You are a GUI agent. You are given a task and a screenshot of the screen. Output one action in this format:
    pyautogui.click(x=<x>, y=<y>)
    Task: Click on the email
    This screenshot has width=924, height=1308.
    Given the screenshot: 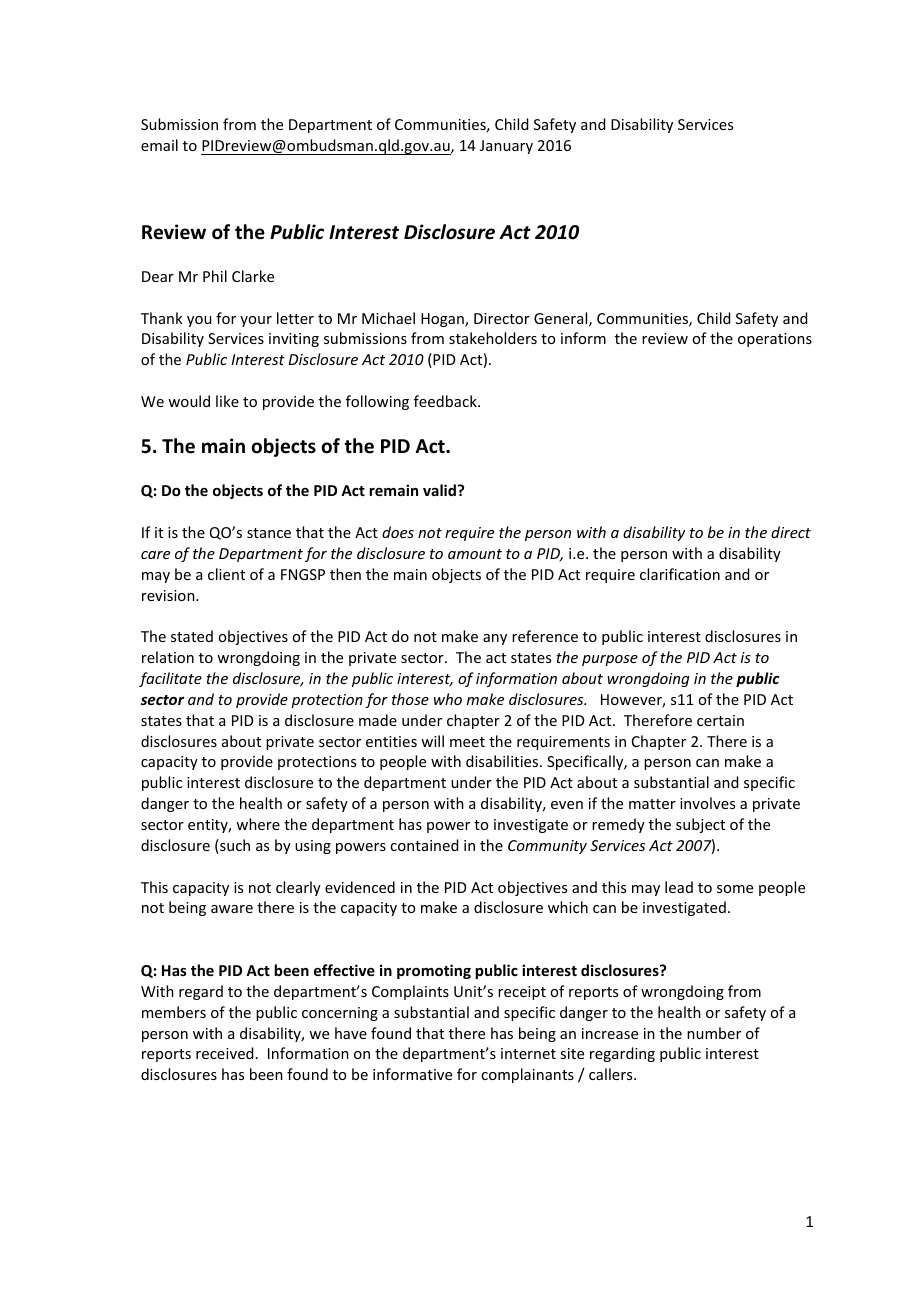 What is the action you would take?
    pyautogui.click(x=159, y=145)
